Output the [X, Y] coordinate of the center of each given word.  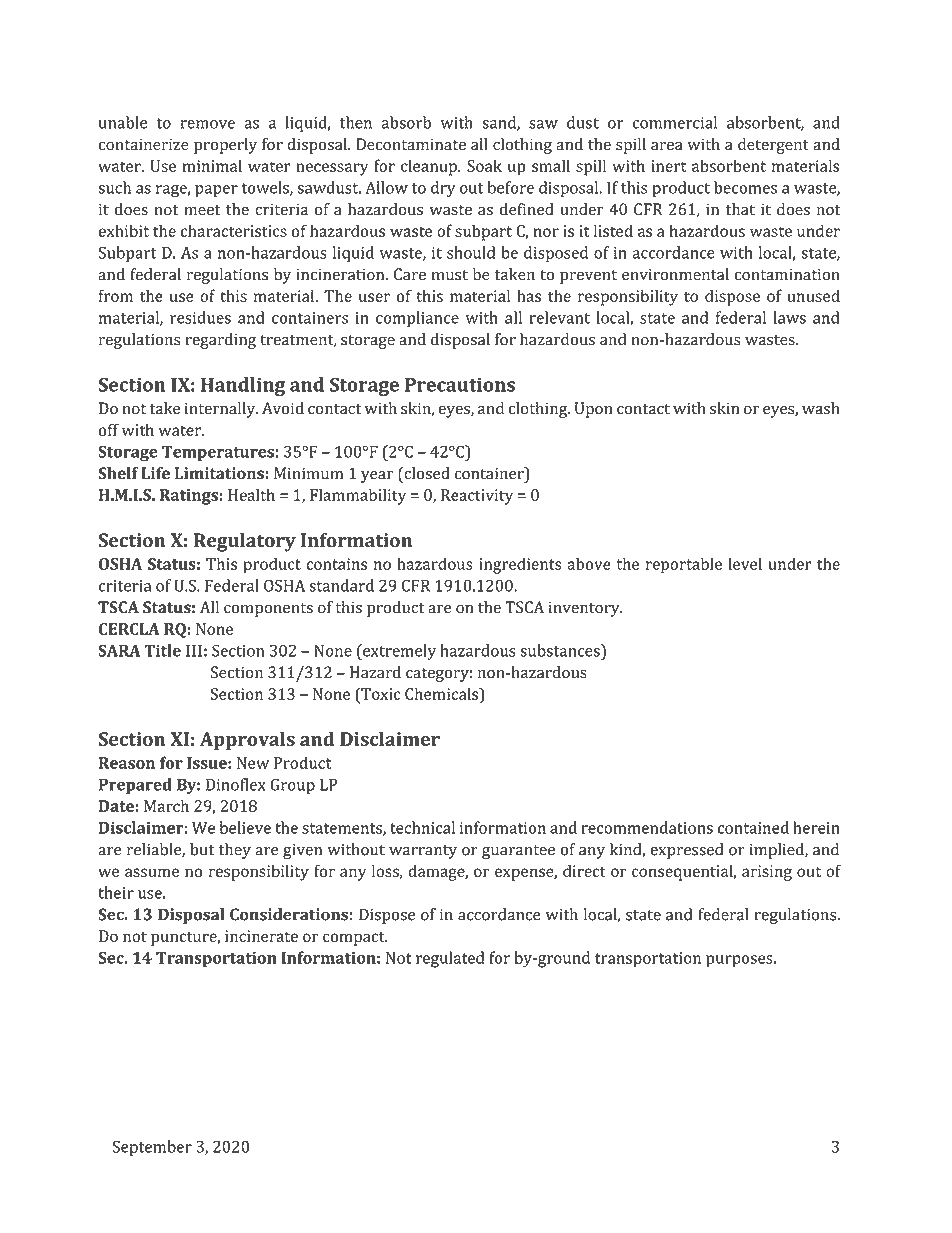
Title [163, 650]
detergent [773, 146]
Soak [484, 165]
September [152, 1148]
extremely [398, 652]
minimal [212, 165]
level [745, 563]
